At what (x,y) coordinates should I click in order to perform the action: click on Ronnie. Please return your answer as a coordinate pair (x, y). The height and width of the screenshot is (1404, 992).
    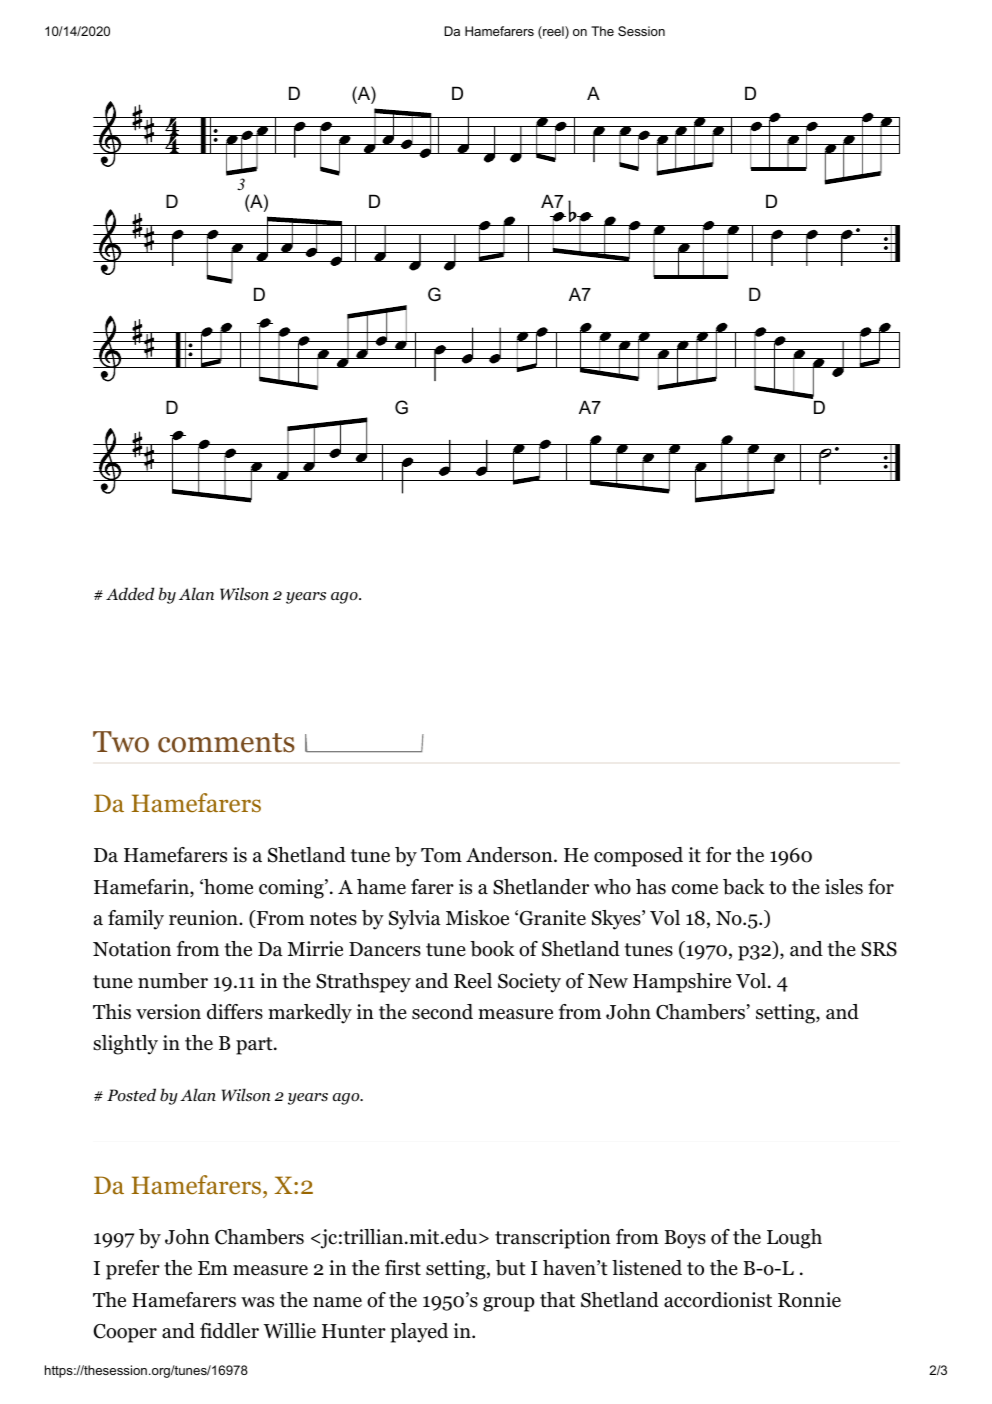
    Looking at the image, I should click on (809, 1300).
